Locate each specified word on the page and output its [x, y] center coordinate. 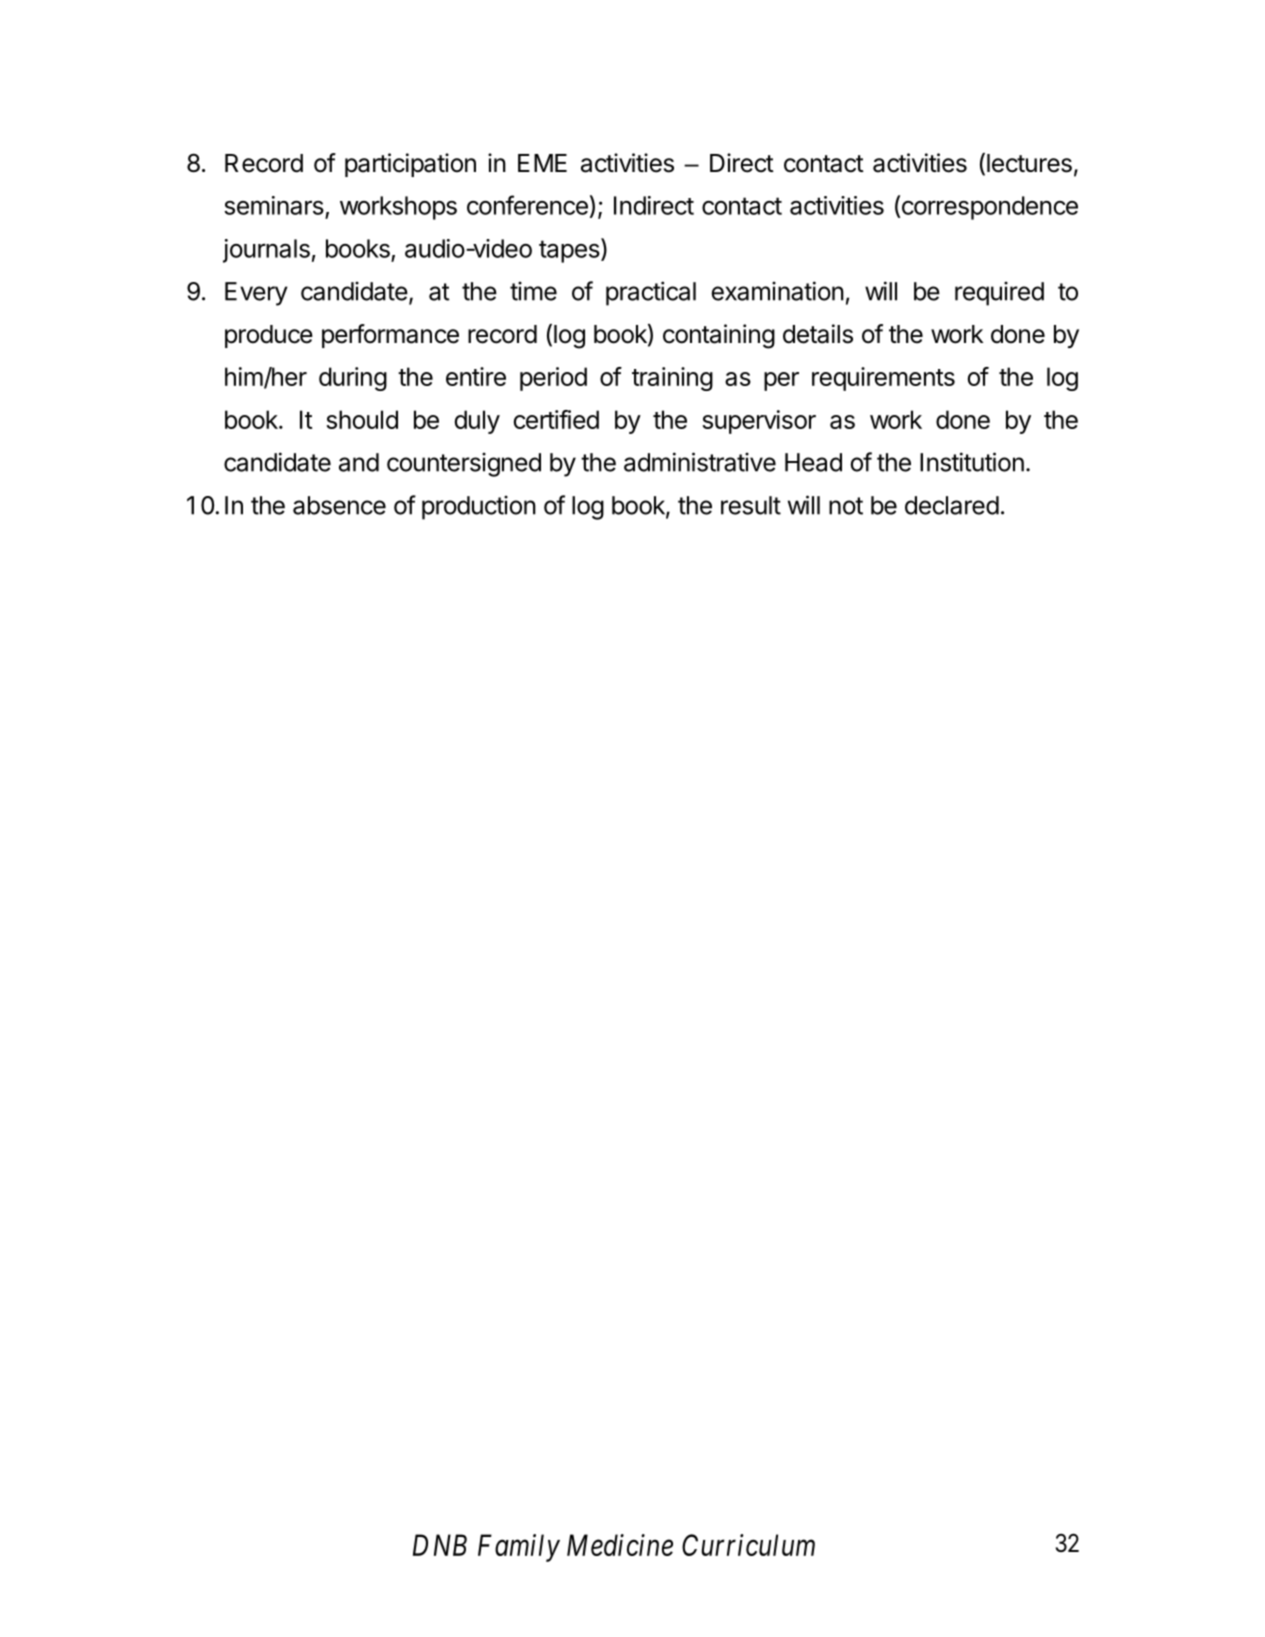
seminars [274, 205]
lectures [1029, 163]
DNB [440, 1545]
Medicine [620, 1545]
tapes [570, 250]
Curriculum [748, 1545]
